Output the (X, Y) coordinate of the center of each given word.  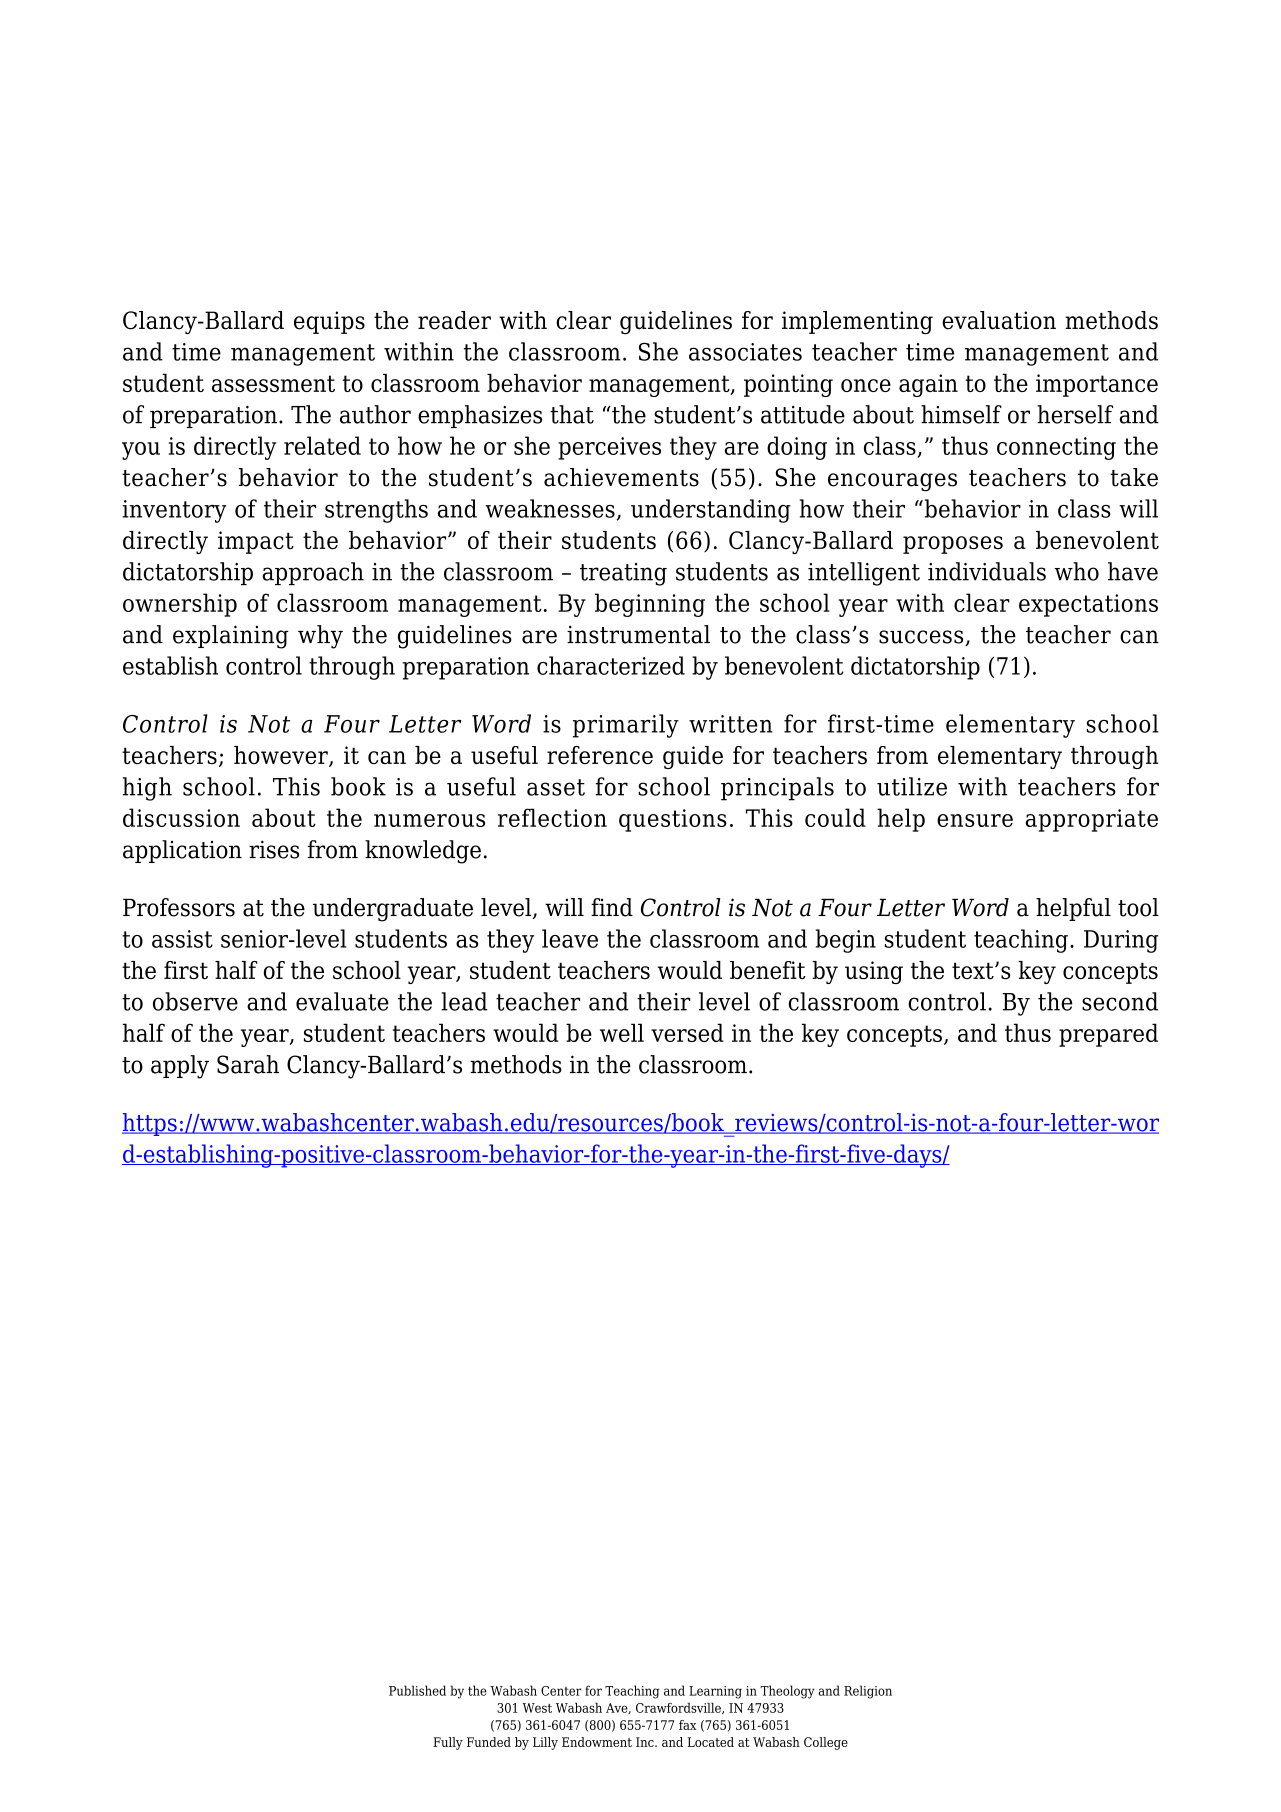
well (622, 1032)
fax (688, 1725)
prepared (1108, 1035)
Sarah (248, 1064)
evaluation (999, 320)
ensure (975, 820)
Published (417, 1690)
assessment (273, 383)
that (572, 414)
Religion (868, 1692)
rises (274, 849)
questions (673, 820)
